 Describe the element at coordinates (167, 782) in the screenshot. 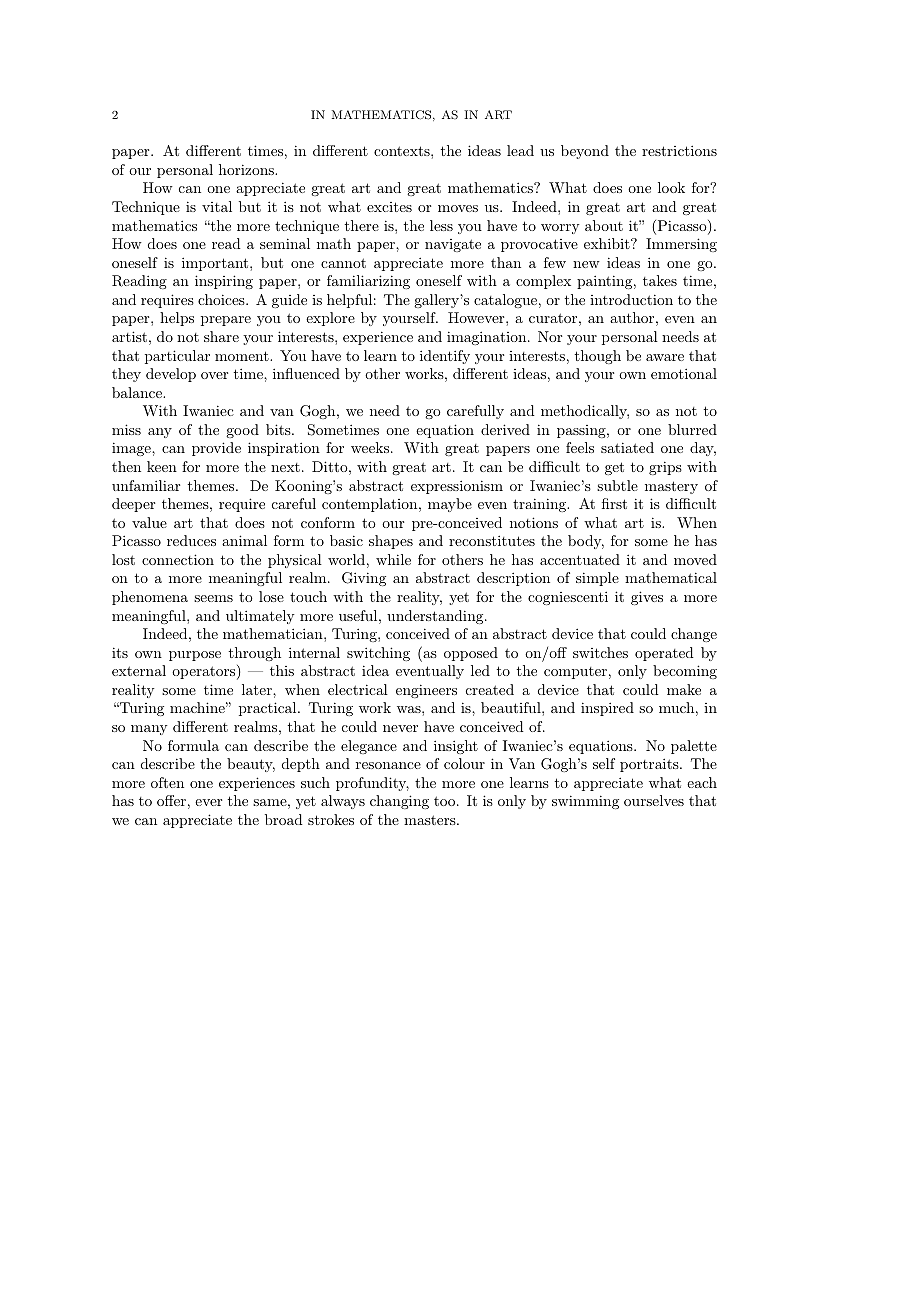

I see `often` at that location.
